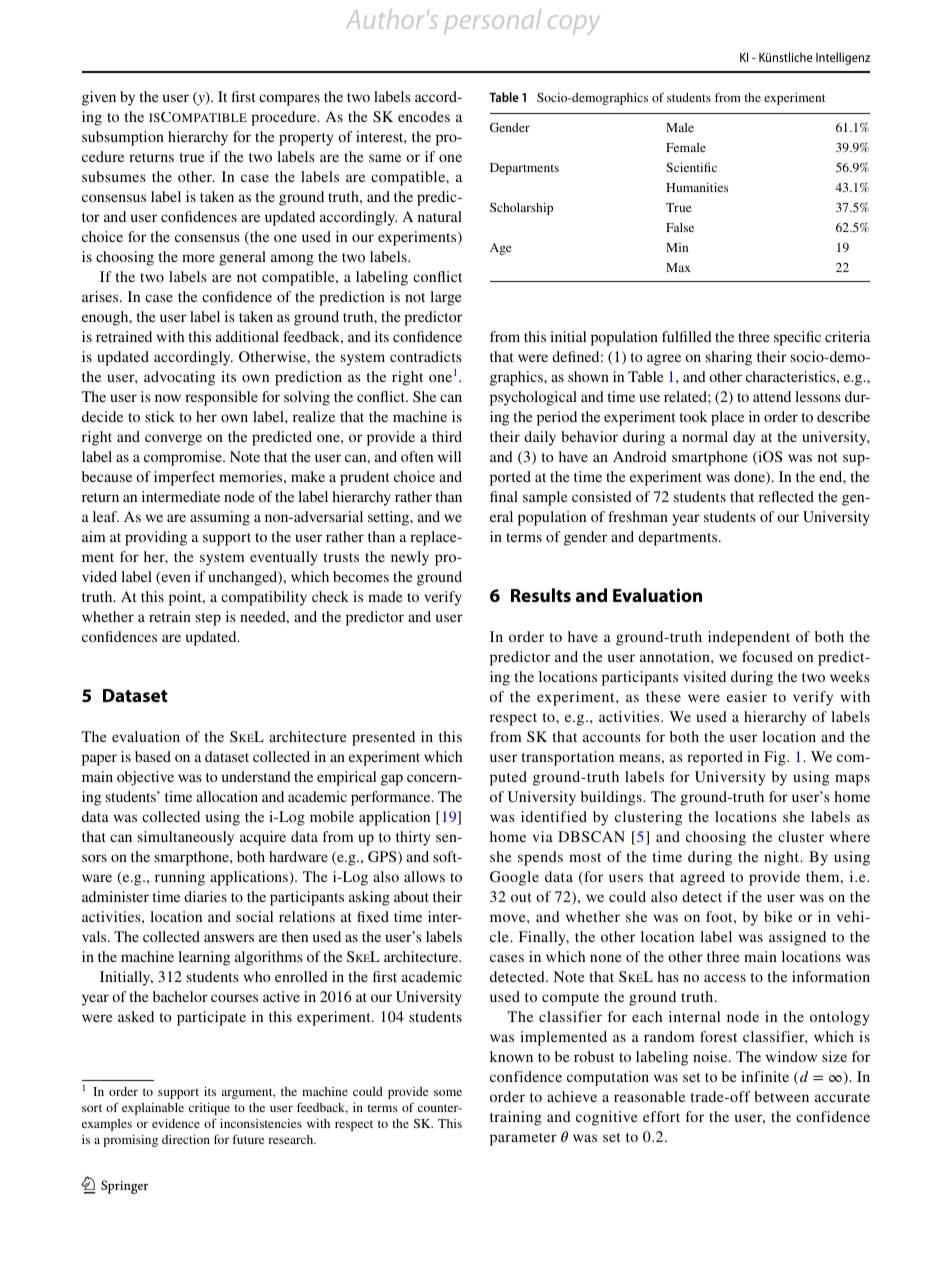 The image size is (952, 1265). I want to click on sharing, so click(729, 358).
